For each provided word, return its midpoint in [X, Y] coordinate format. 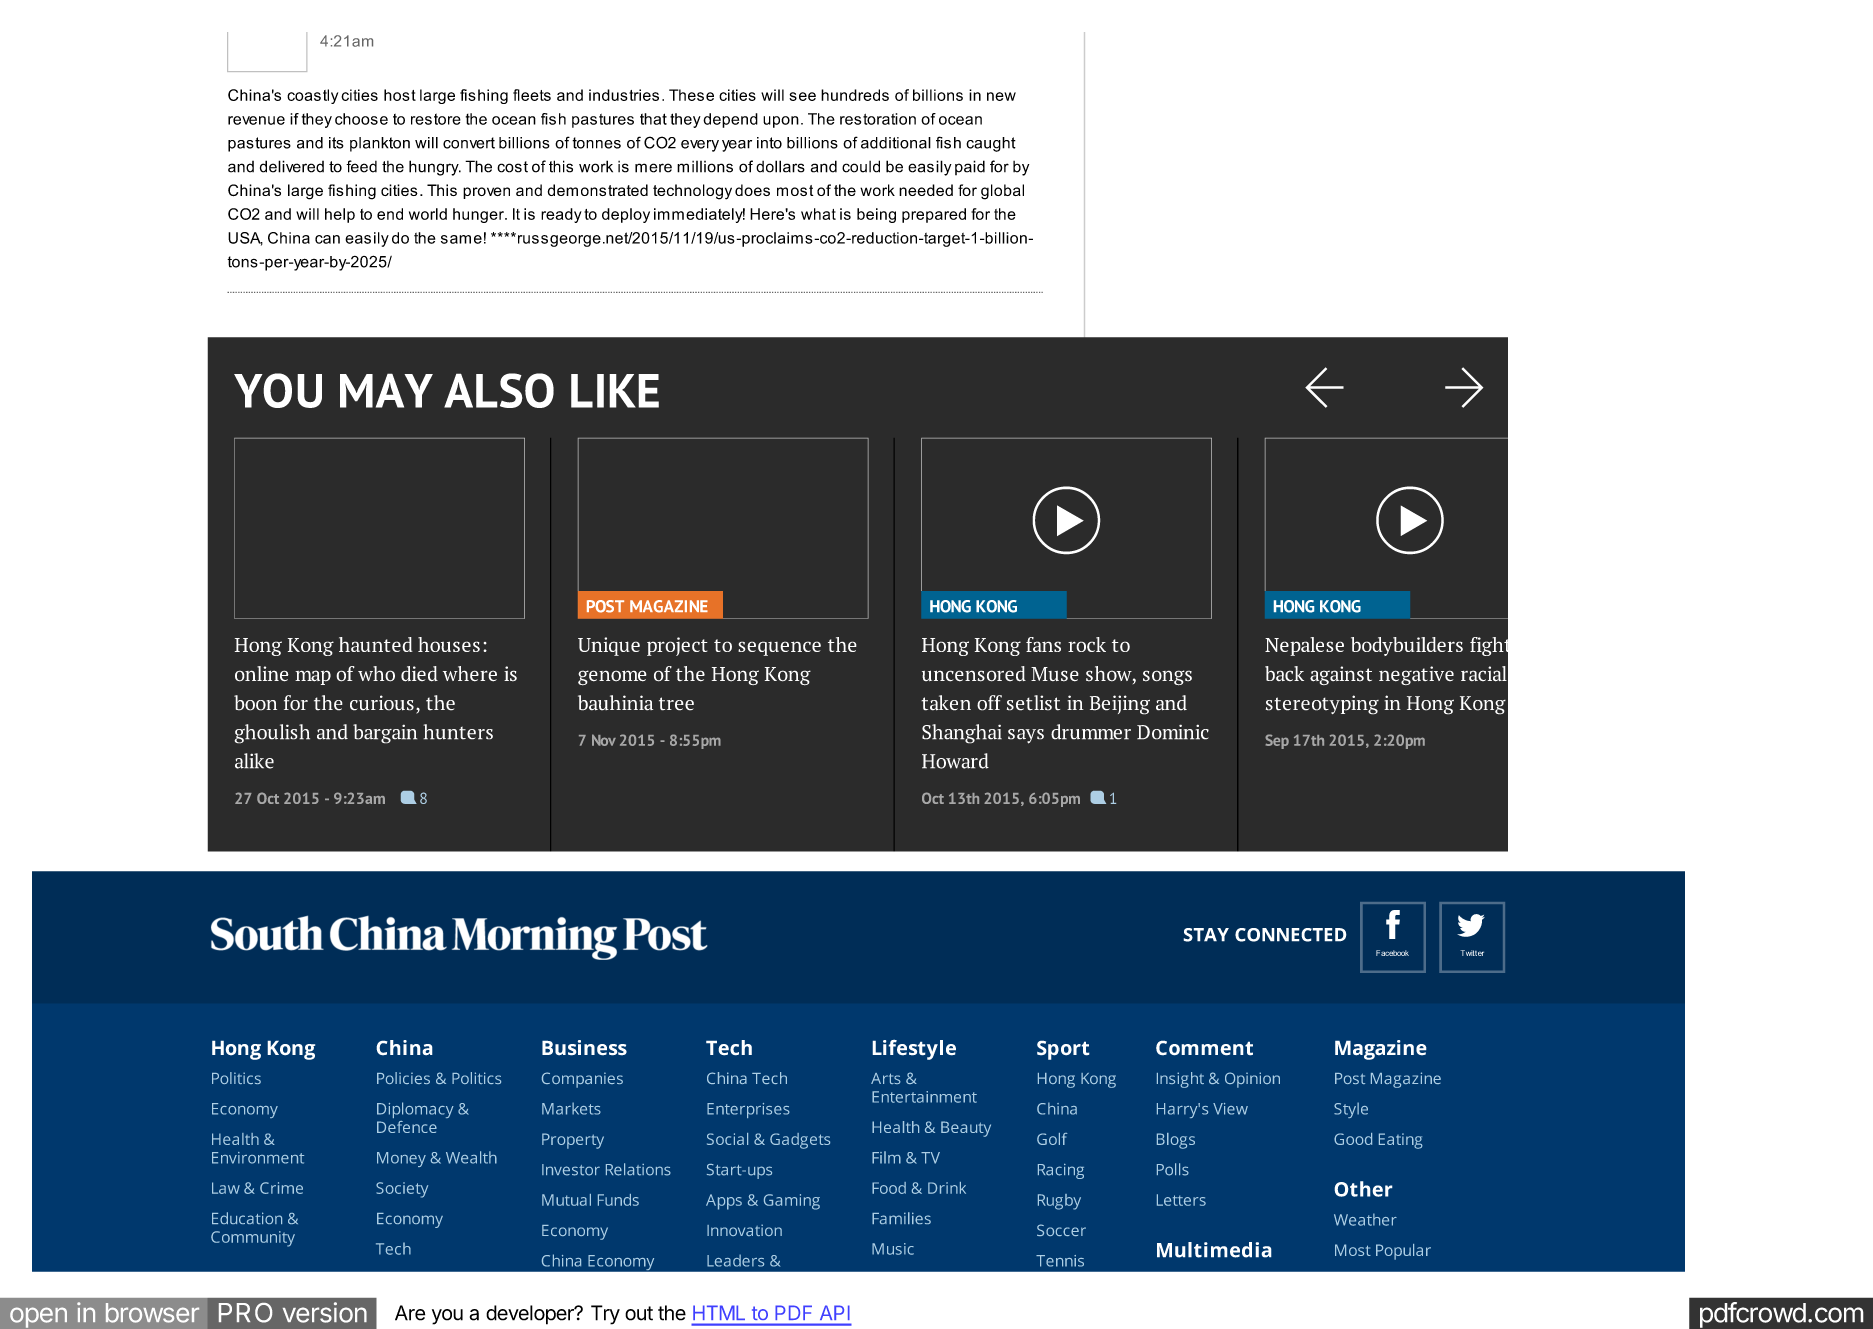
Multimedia [1214, 1250]
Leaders [735, 1260]
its [336, 143]
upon [781, 122]
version [325, 1312]
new [1001, 96]
